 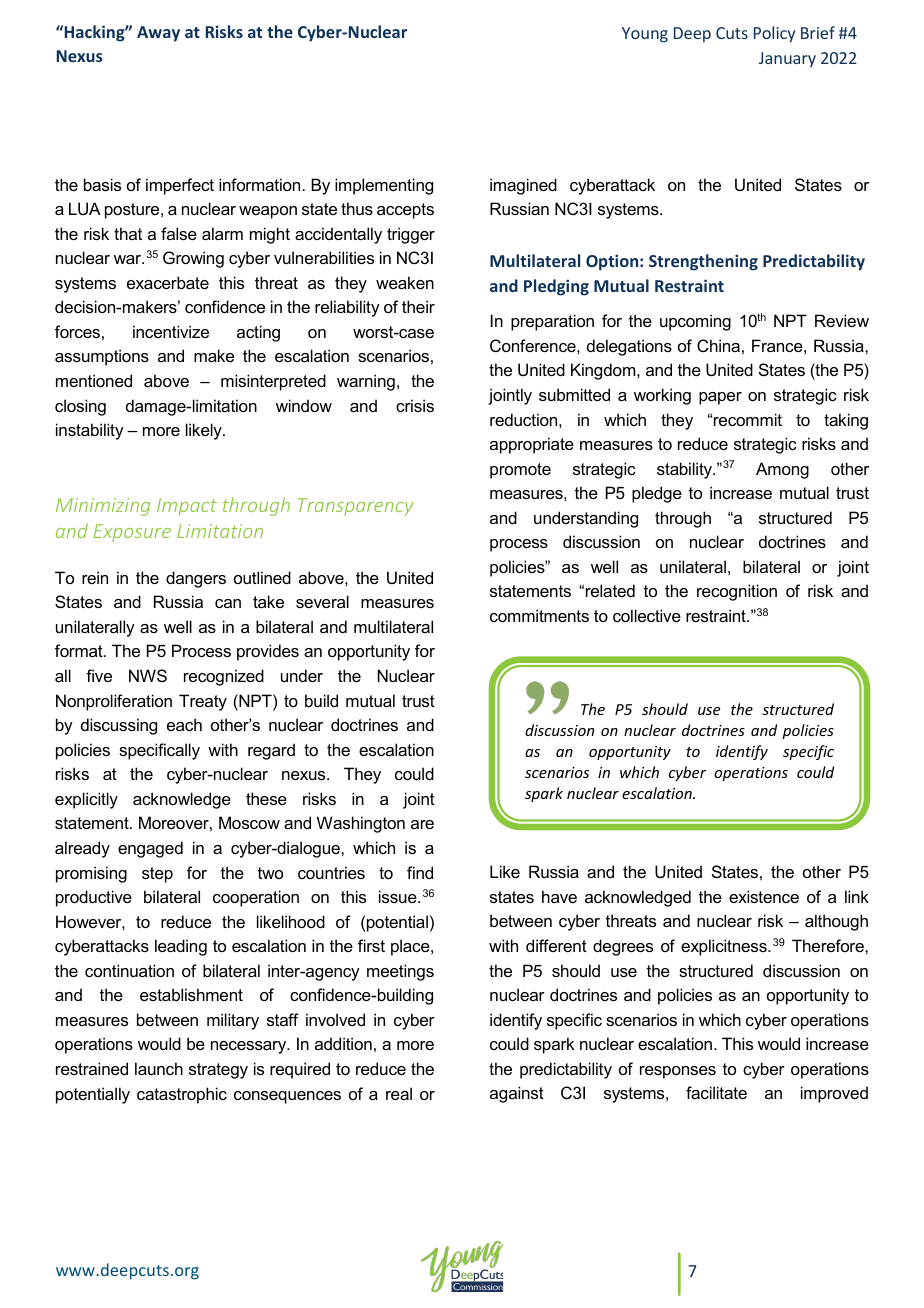 What do you see at coordinates (517, 1094) in the screenshot?
I see `against` at bounding box center [517, 1094].
